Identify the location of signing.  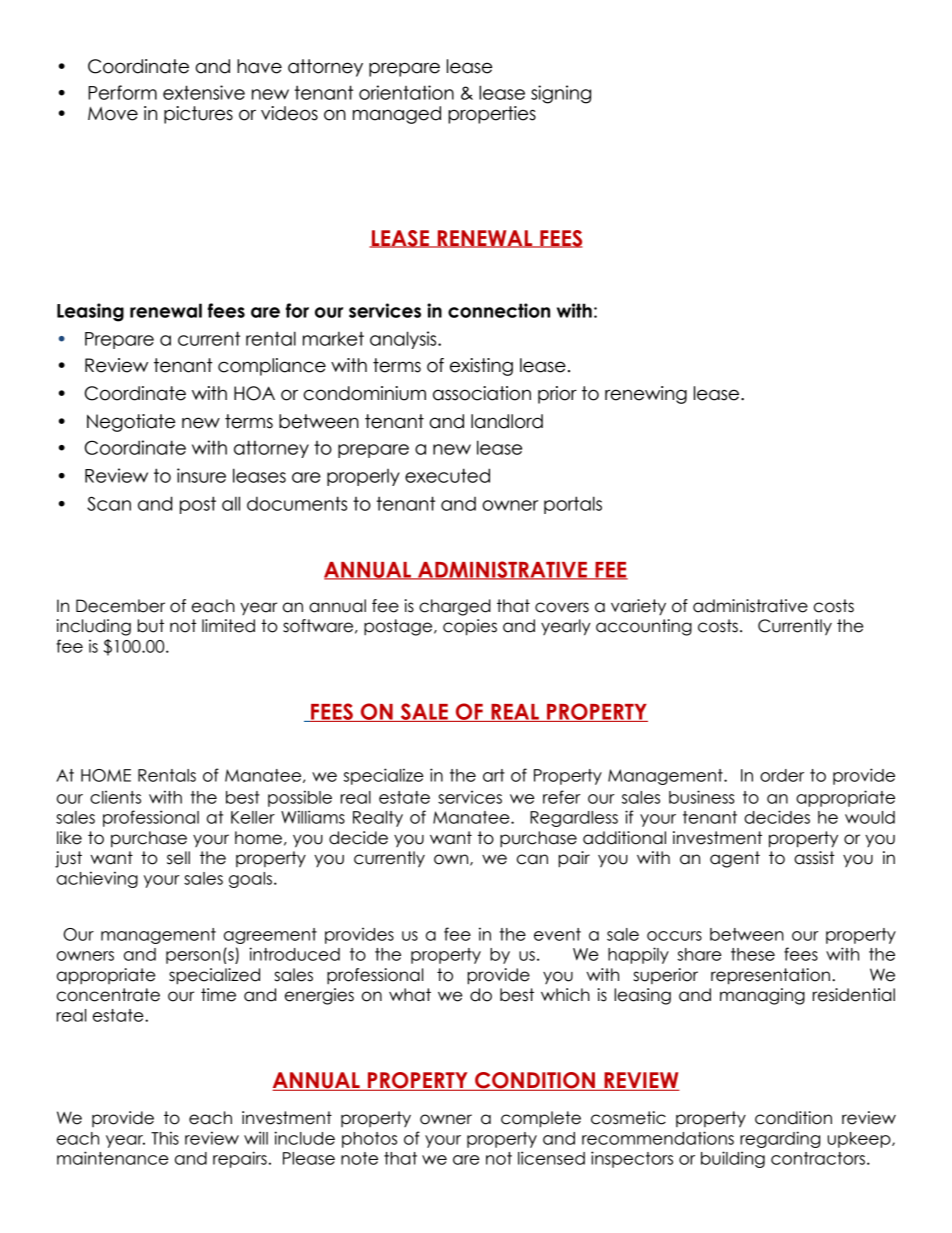
(561, 94).
